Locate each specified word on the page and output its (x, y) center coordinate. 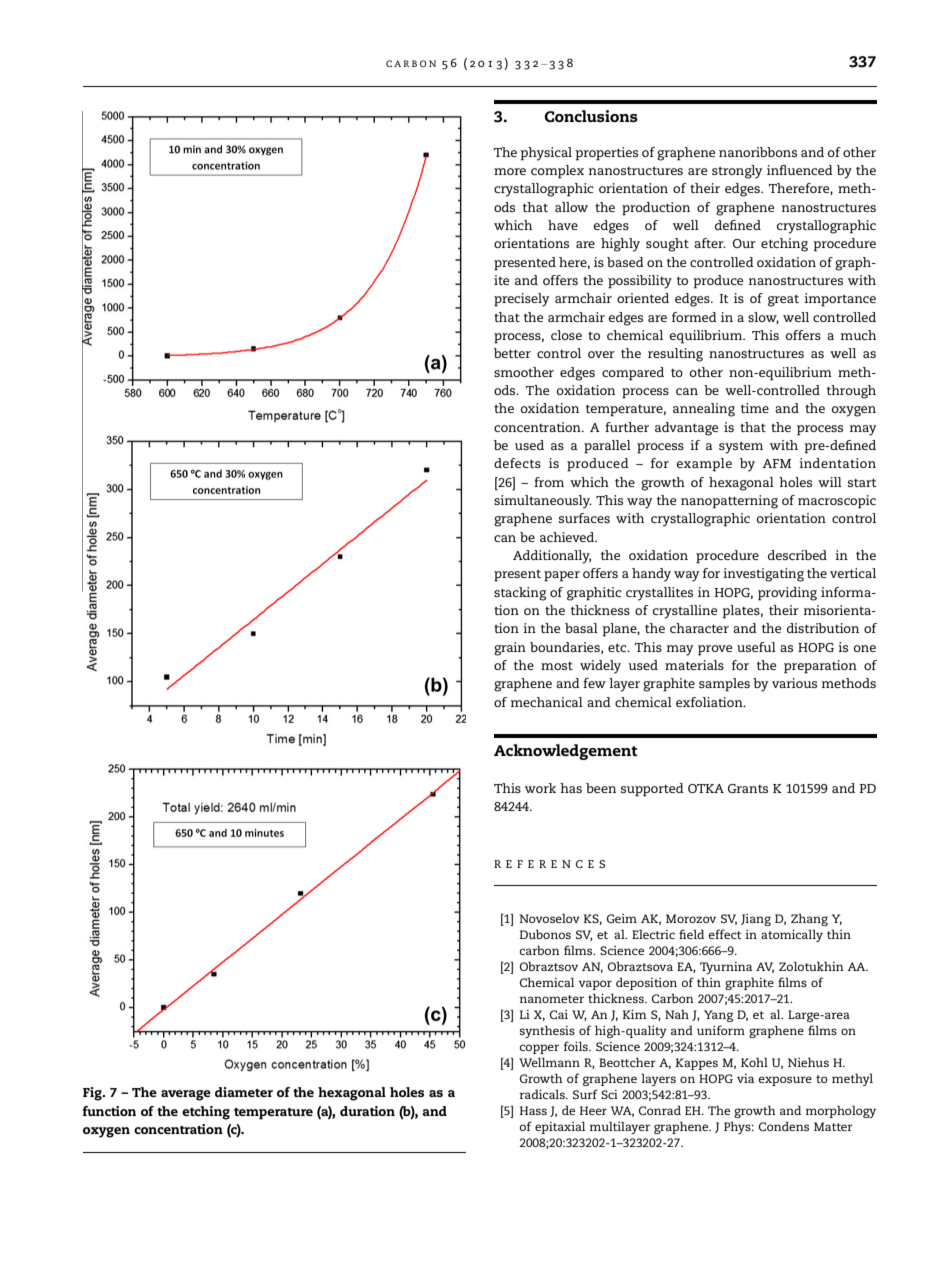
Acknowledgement (565, 752)
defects (517, 463)
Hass (533, 1110)
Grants (748, 788)
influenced (800, 170)
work (540, 788)
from (549, 482)
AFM (776, 463)
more (510, 171)
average (186, 1095)
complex (557, 172)
